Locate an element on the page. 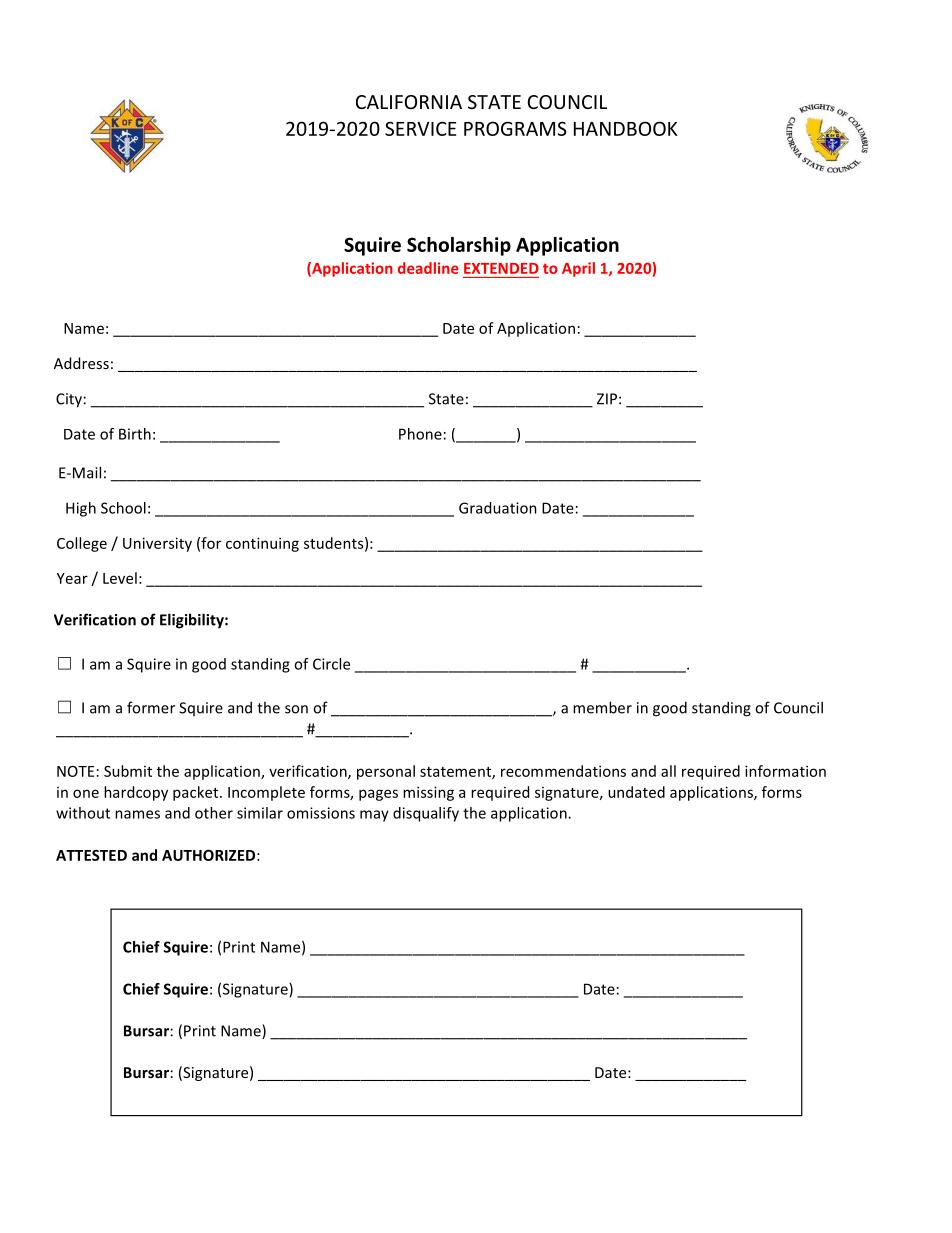 This document has width=952, height=1233. CALIFORNIA is located at coordinates (409, 102).
